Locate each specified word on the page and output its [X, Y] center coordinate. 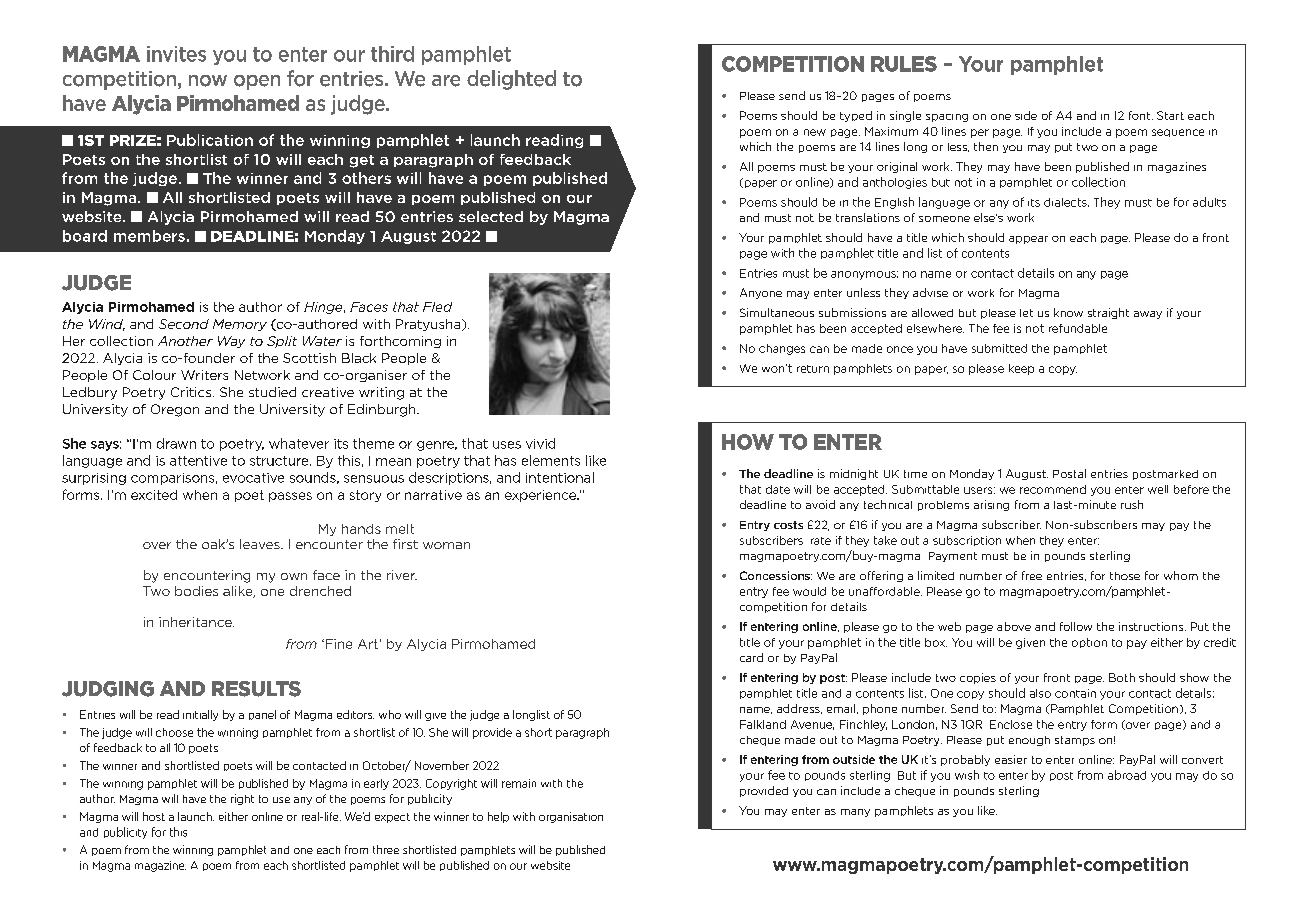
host [154, 816]
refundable [1078, 328]
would [809, 591]
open [257, 82]
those [1125, 576]
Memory [240, 325]
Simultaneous [777, 312]
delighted [511, 80]
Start [1170, 115]
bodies [196, 591]
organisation [571, 817]
